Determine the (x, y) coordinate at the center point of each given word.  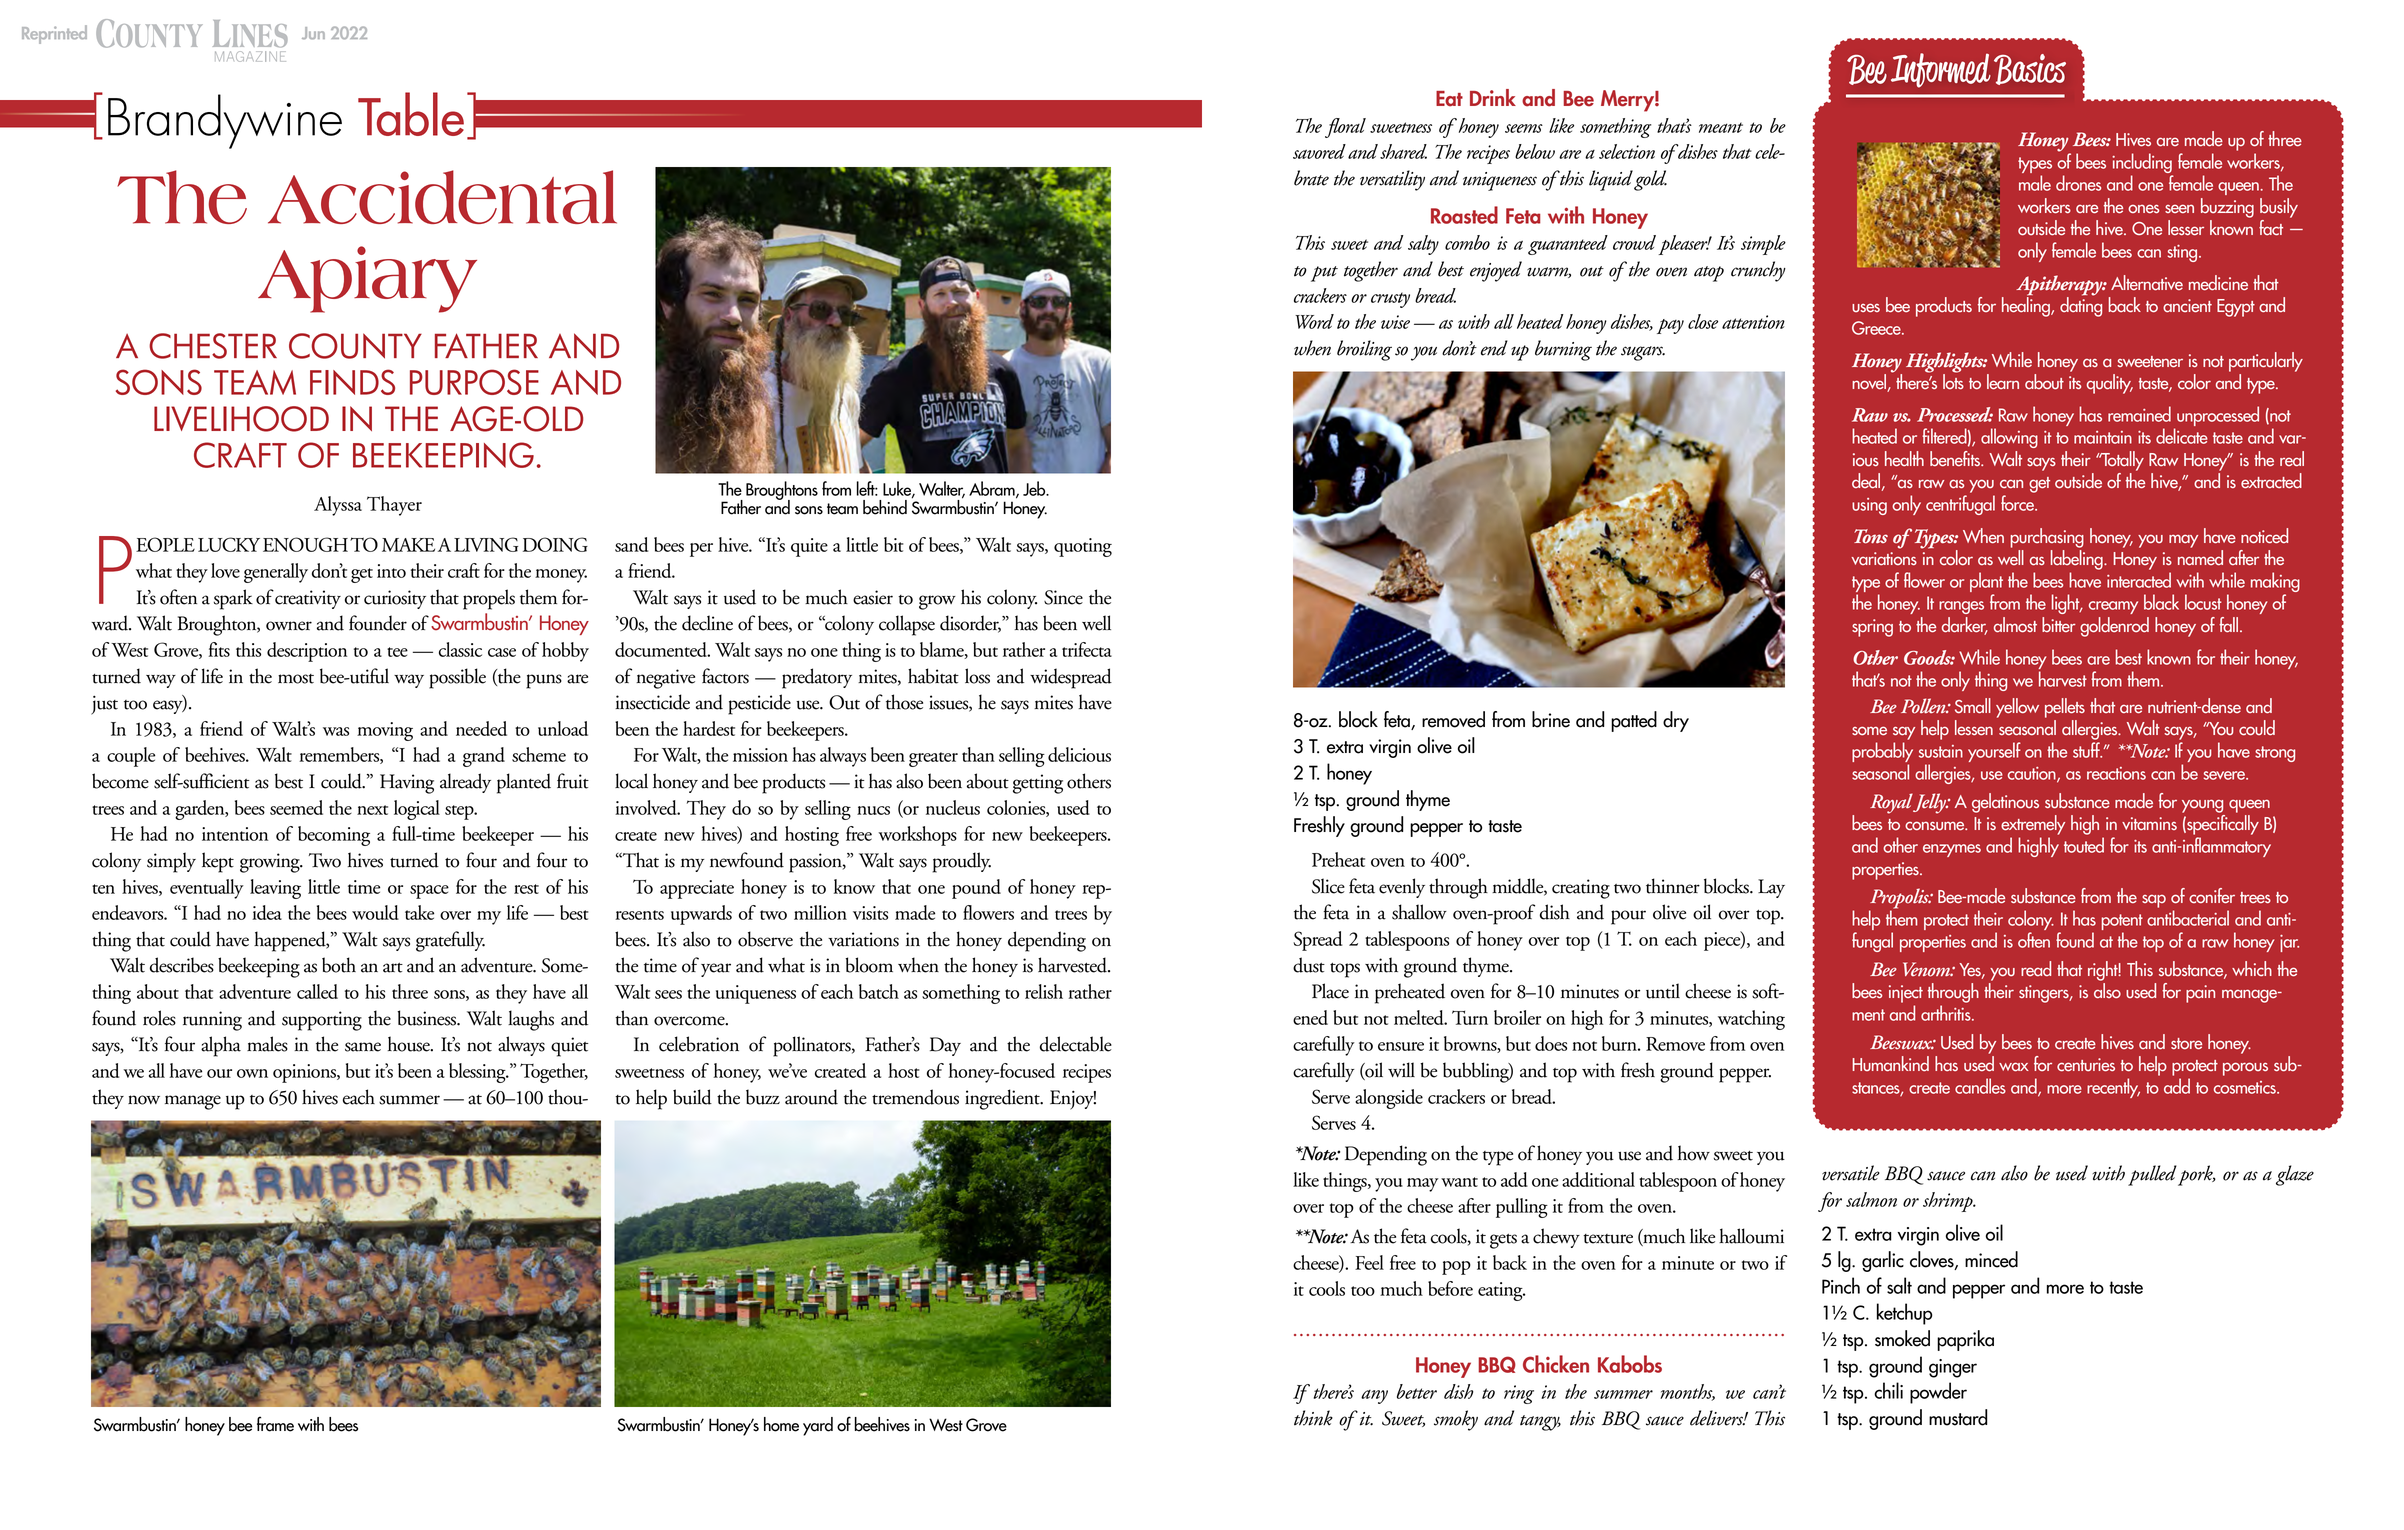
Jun (313, 33)
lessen (1974, 728)
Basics (2030, 69)
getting (1038, 784)
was (336, 731)
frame (275, 1424)
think (1313, 1418)
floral (1345, 128)
